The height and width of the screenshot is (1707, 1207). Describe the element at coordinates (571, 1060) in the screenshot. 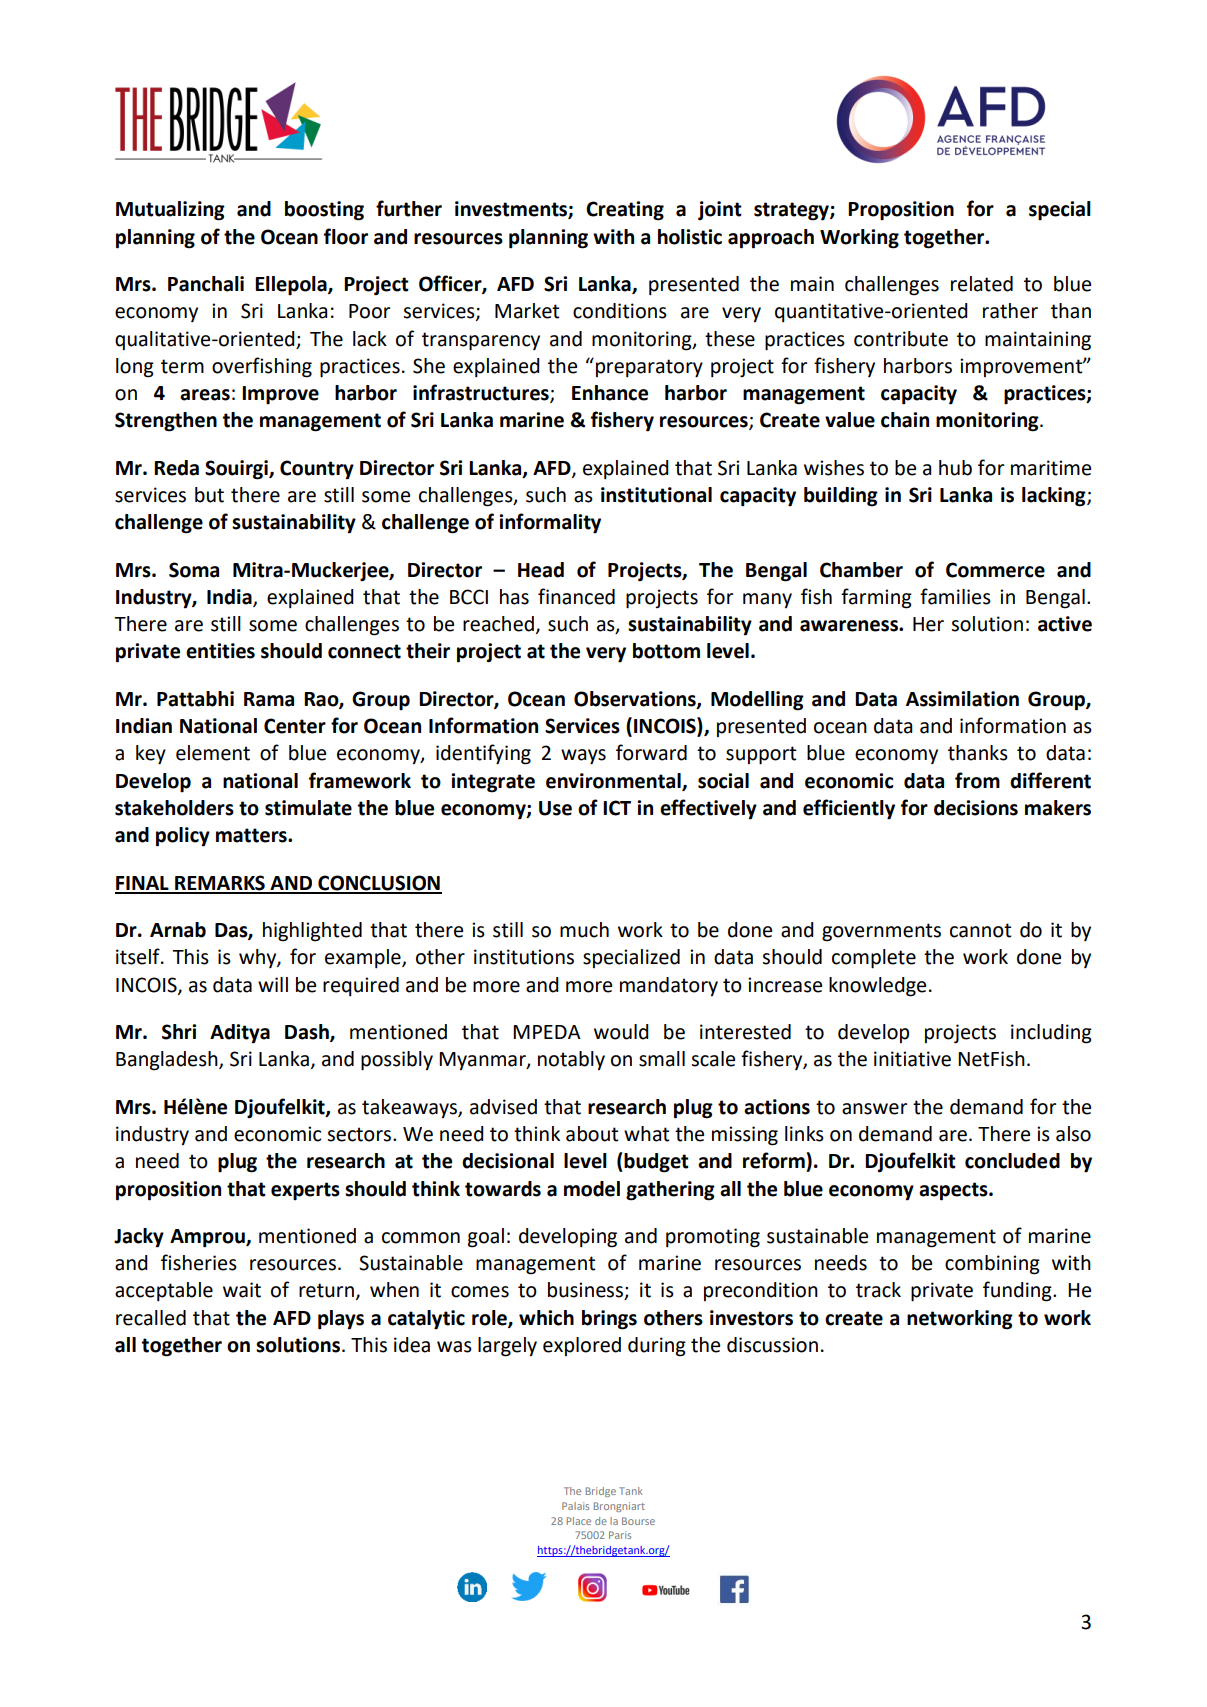

I see `notably` at that location.
